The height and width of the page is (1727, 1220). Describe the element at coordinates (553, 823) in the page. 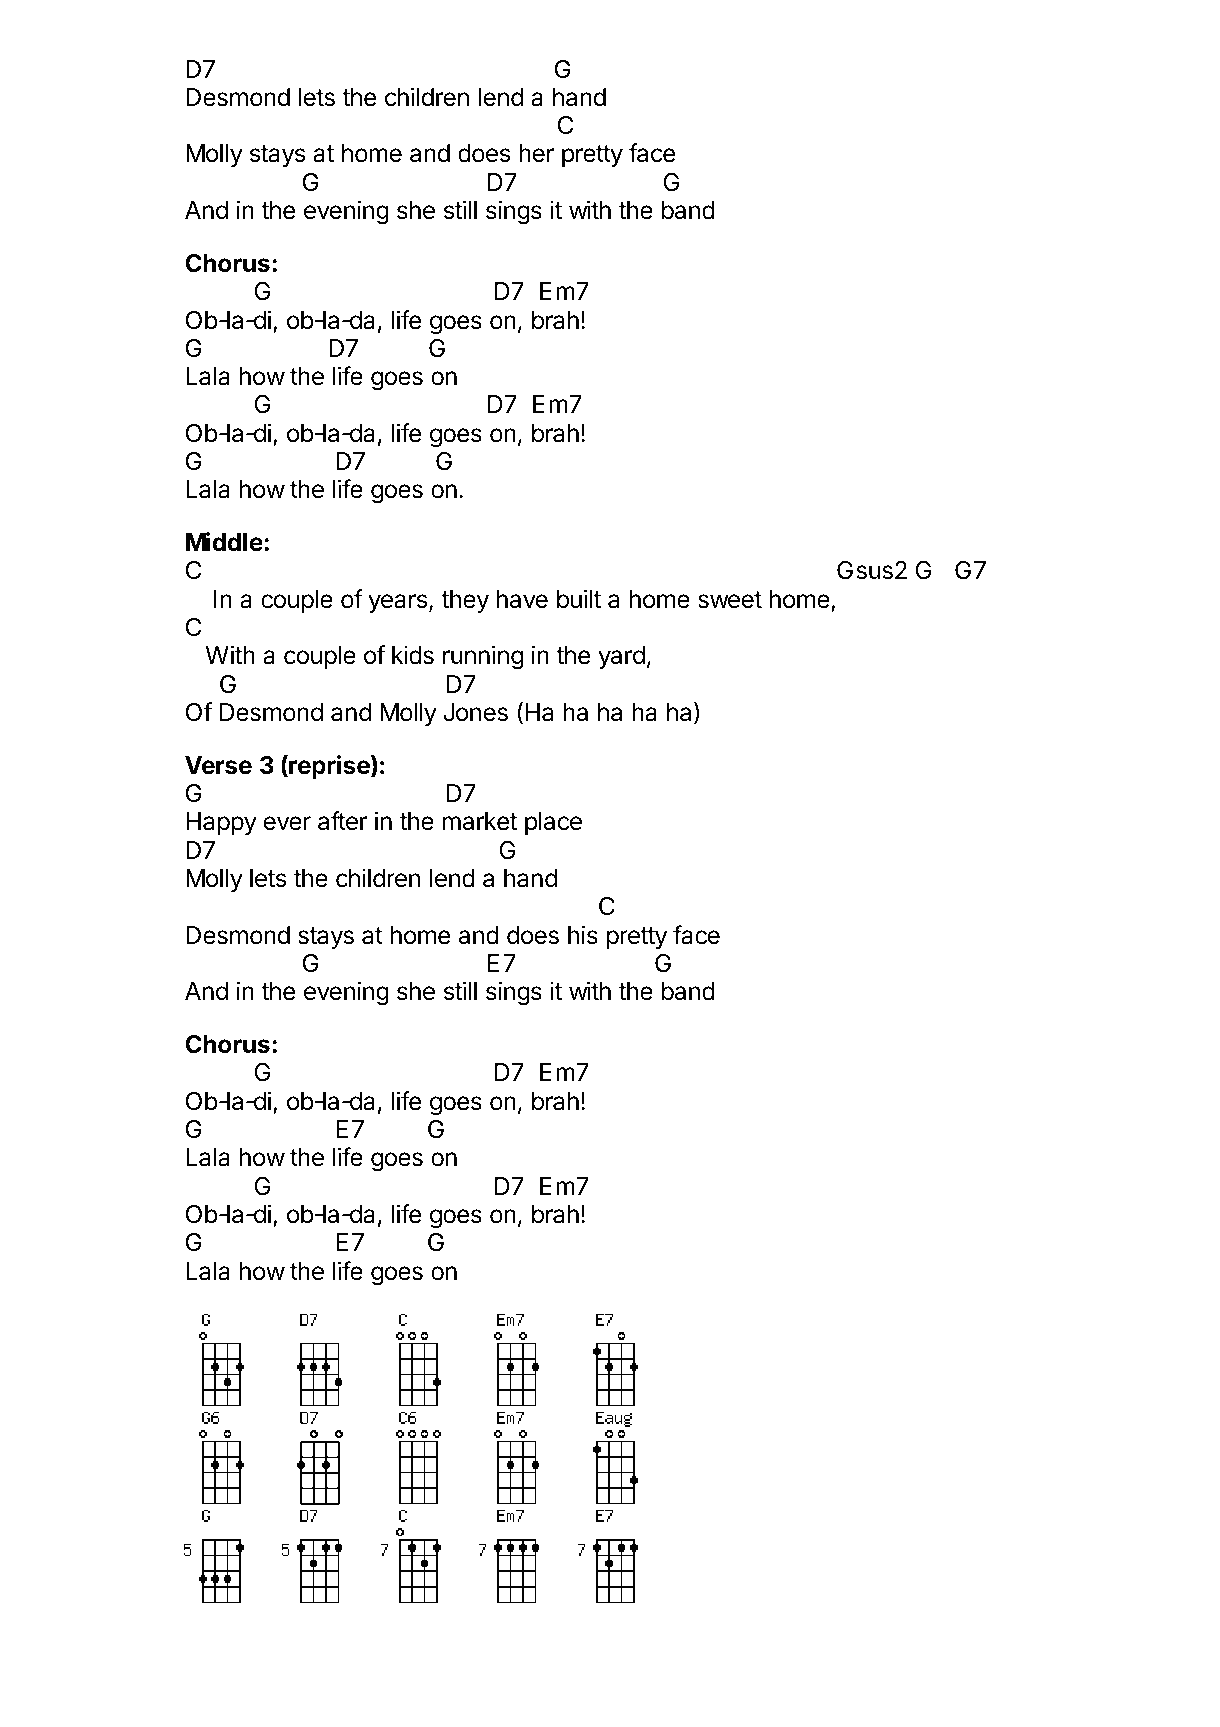

I see `place` at that location.
